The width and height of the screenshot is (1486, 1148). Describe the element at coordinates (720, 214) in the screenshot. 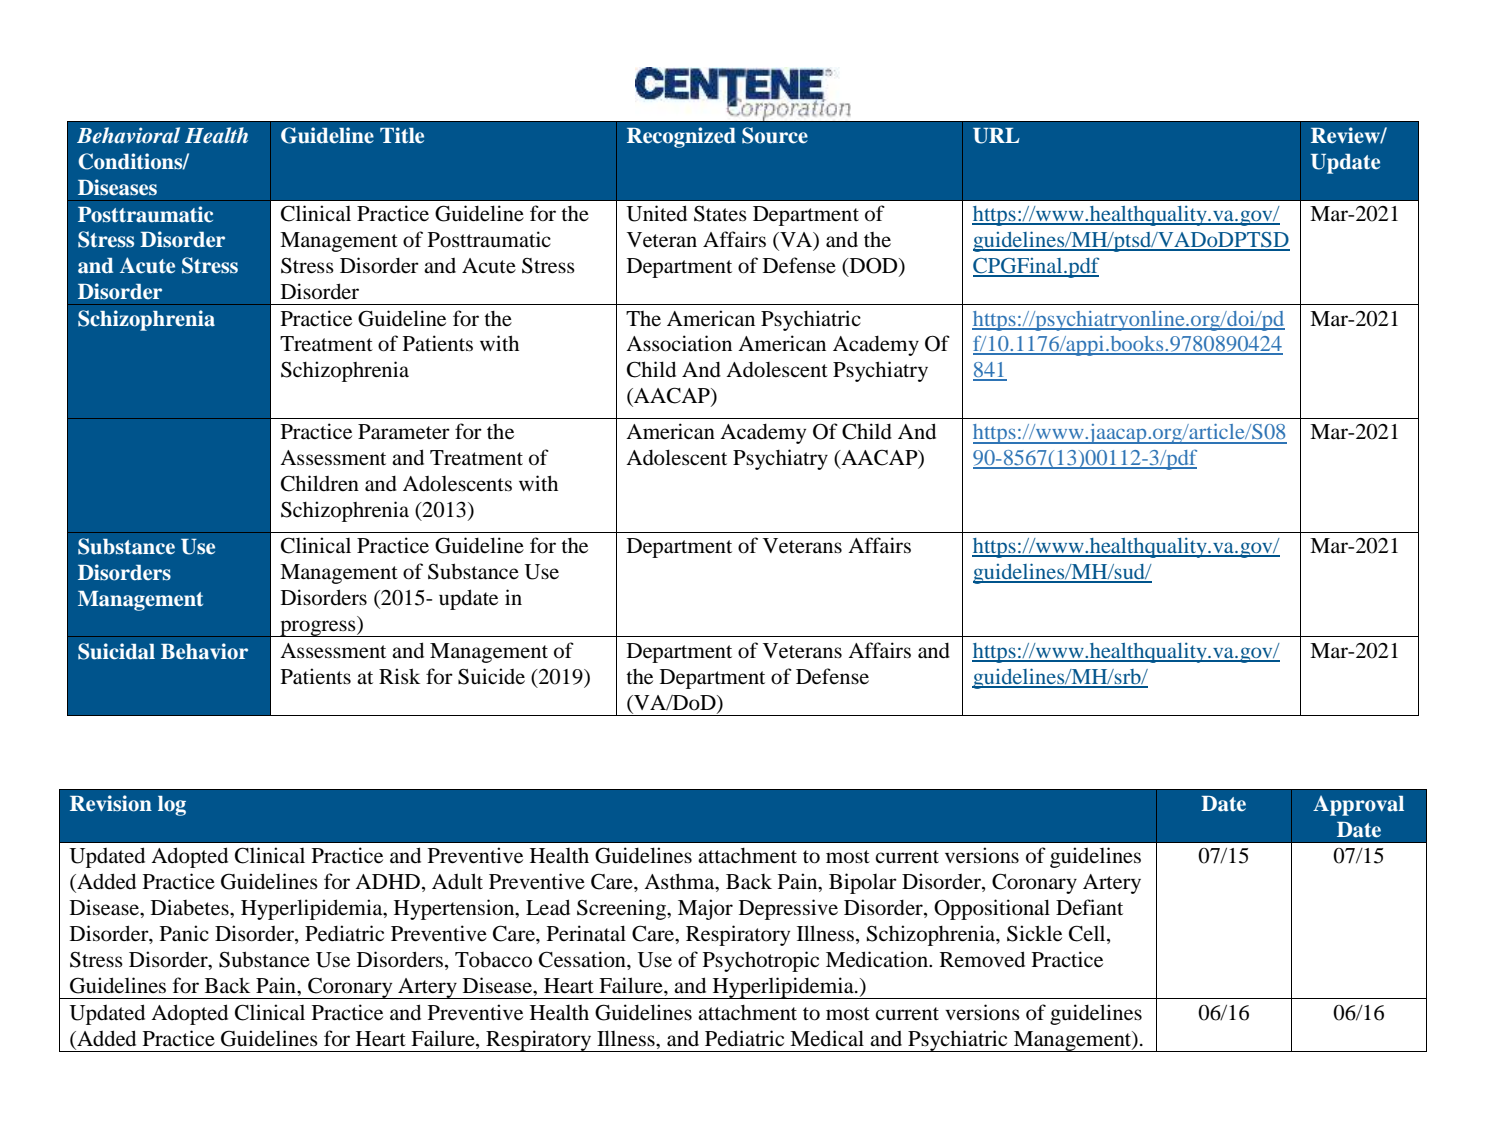

I see `States` at that location.
